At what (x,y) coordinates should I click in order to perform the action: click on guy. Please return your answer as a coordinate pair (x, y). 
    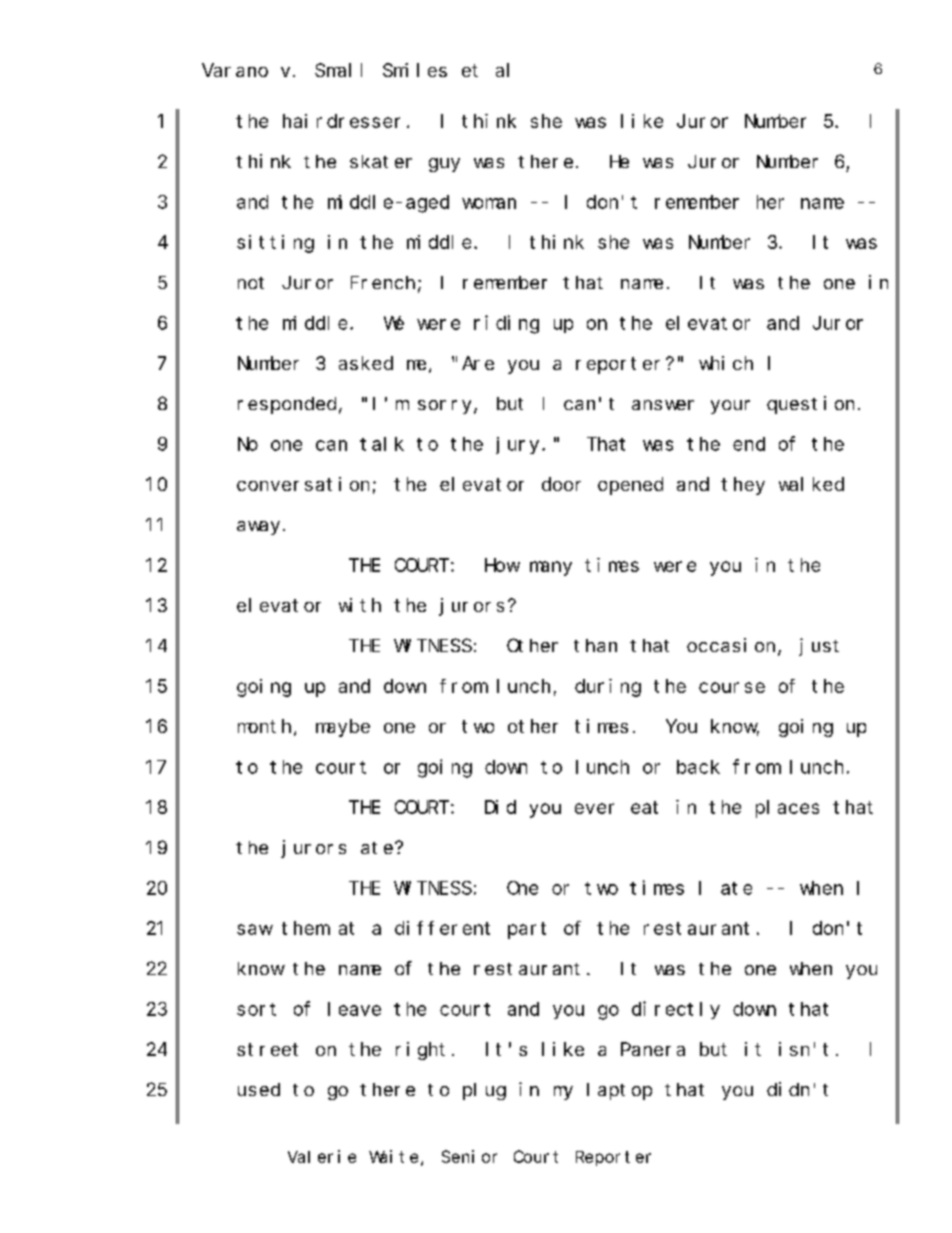
    Looking at the image, I should click on (444, 165).
